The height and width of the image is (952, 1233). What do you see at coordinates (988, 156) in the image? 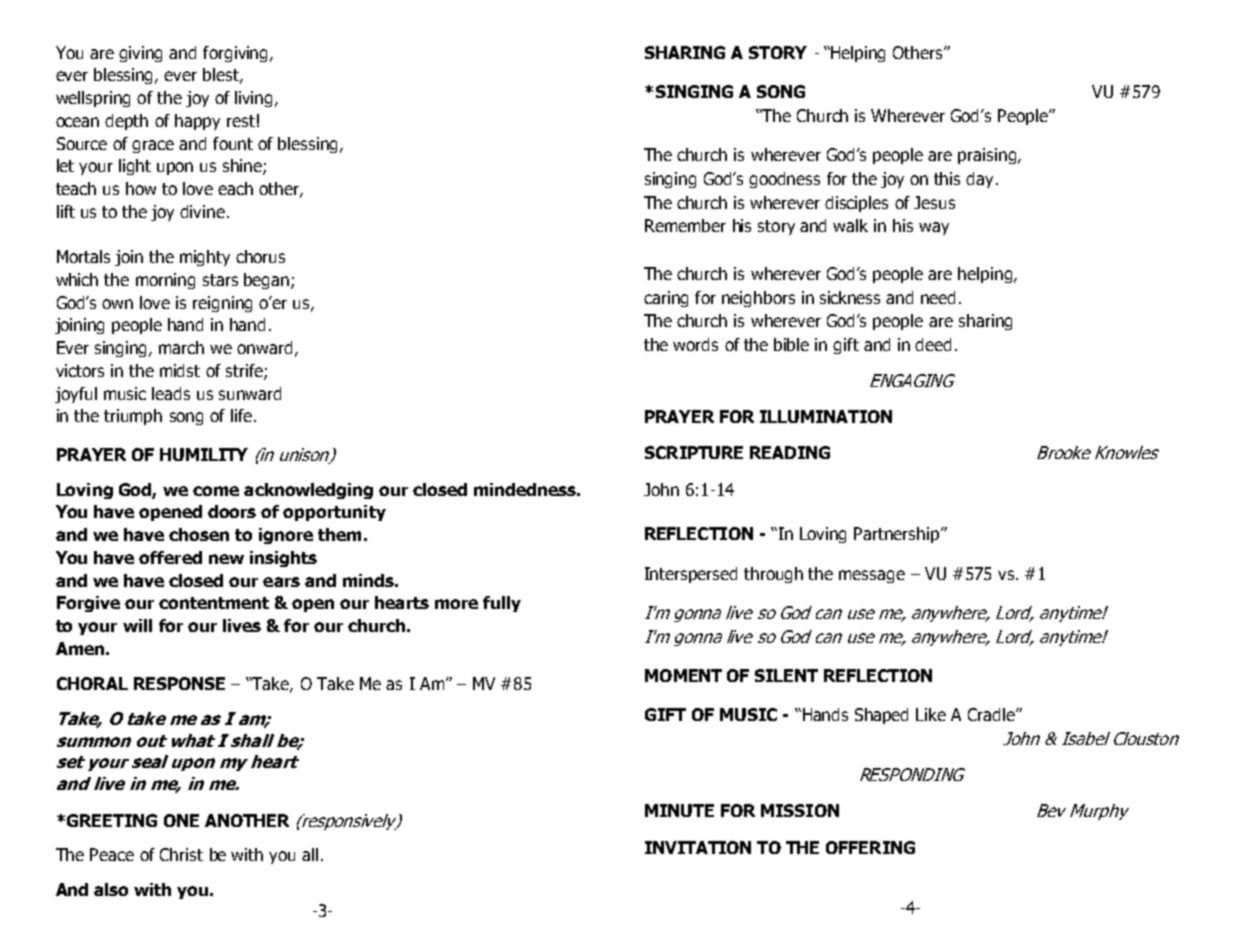
I see `praising` at bounding box center [988, 156].
